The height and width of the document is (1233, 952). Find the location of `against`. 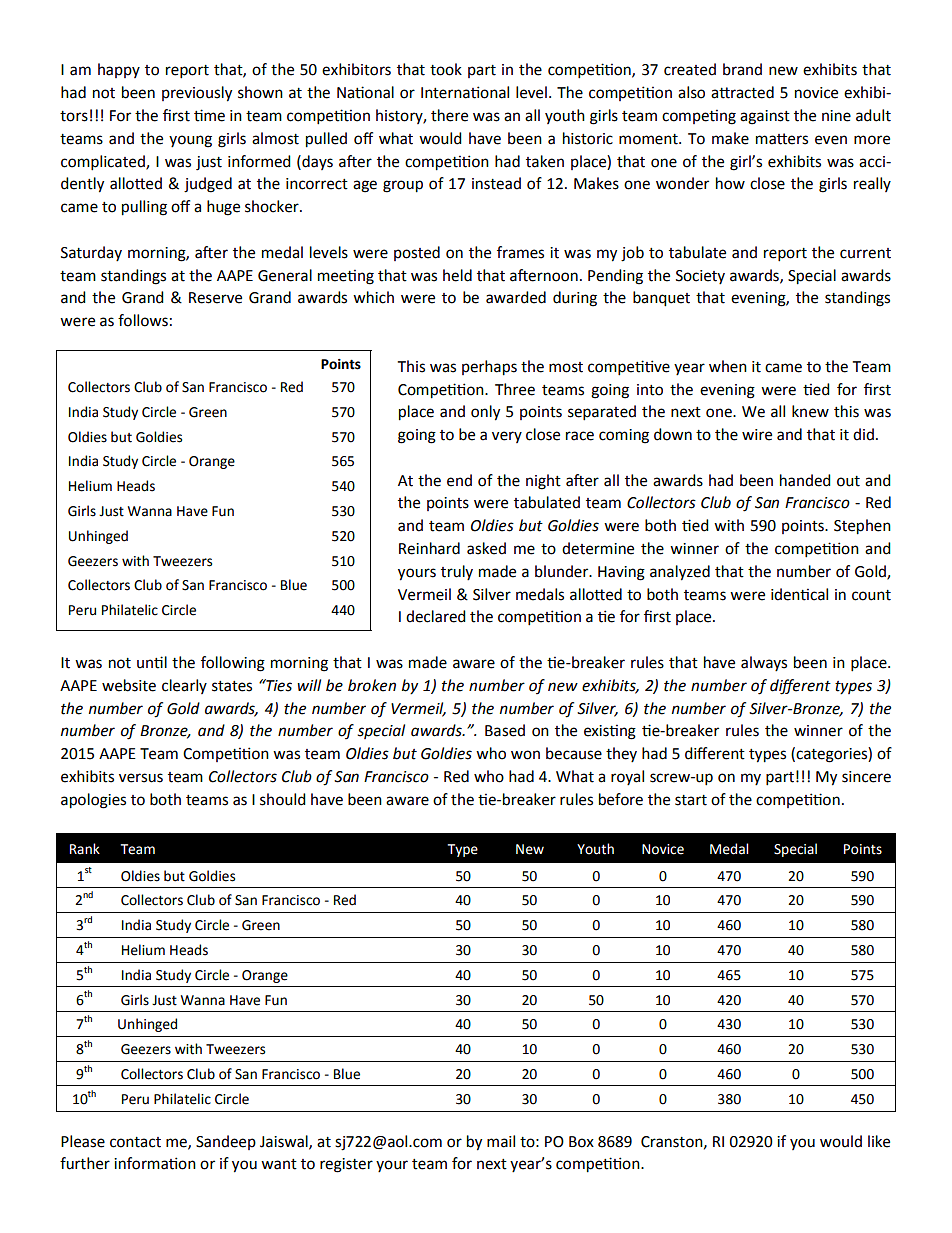

against is located at coordinates (765, 117).
